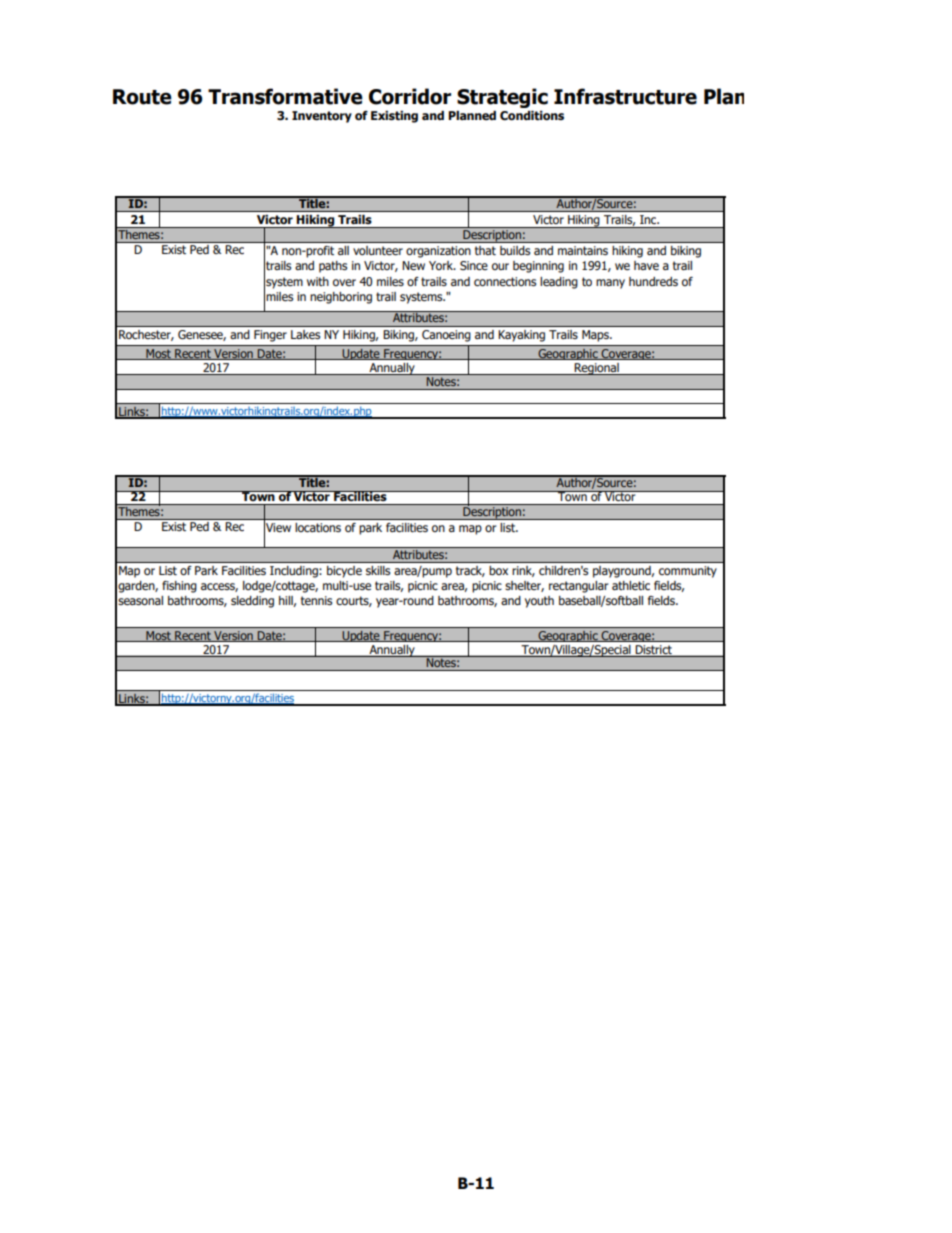  I want to click on skills, so click(378, 570).
